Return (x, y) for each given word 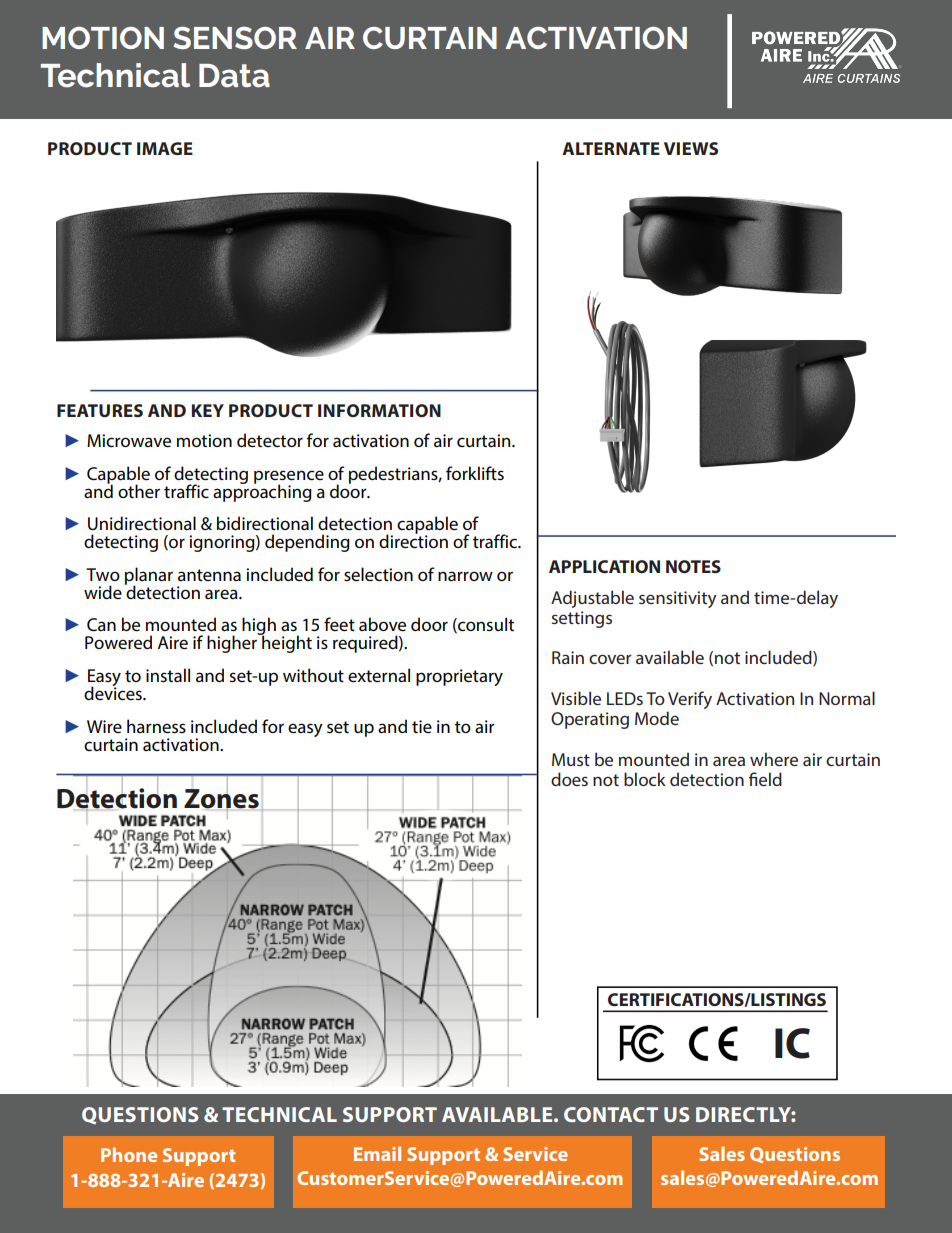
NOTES (693, 566)
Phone (129, 1154)
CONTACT (611, 1114)
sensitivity (678, 599)
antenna (209, 575)
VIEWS (691, 148)
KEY (208, 410)
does (569, 779)
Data (234, 76)
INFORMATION (379, 410)
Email (377, 1153)
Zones (222, 798)
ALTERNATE (611, 148)
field (765, 779)
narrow (465, 576)
